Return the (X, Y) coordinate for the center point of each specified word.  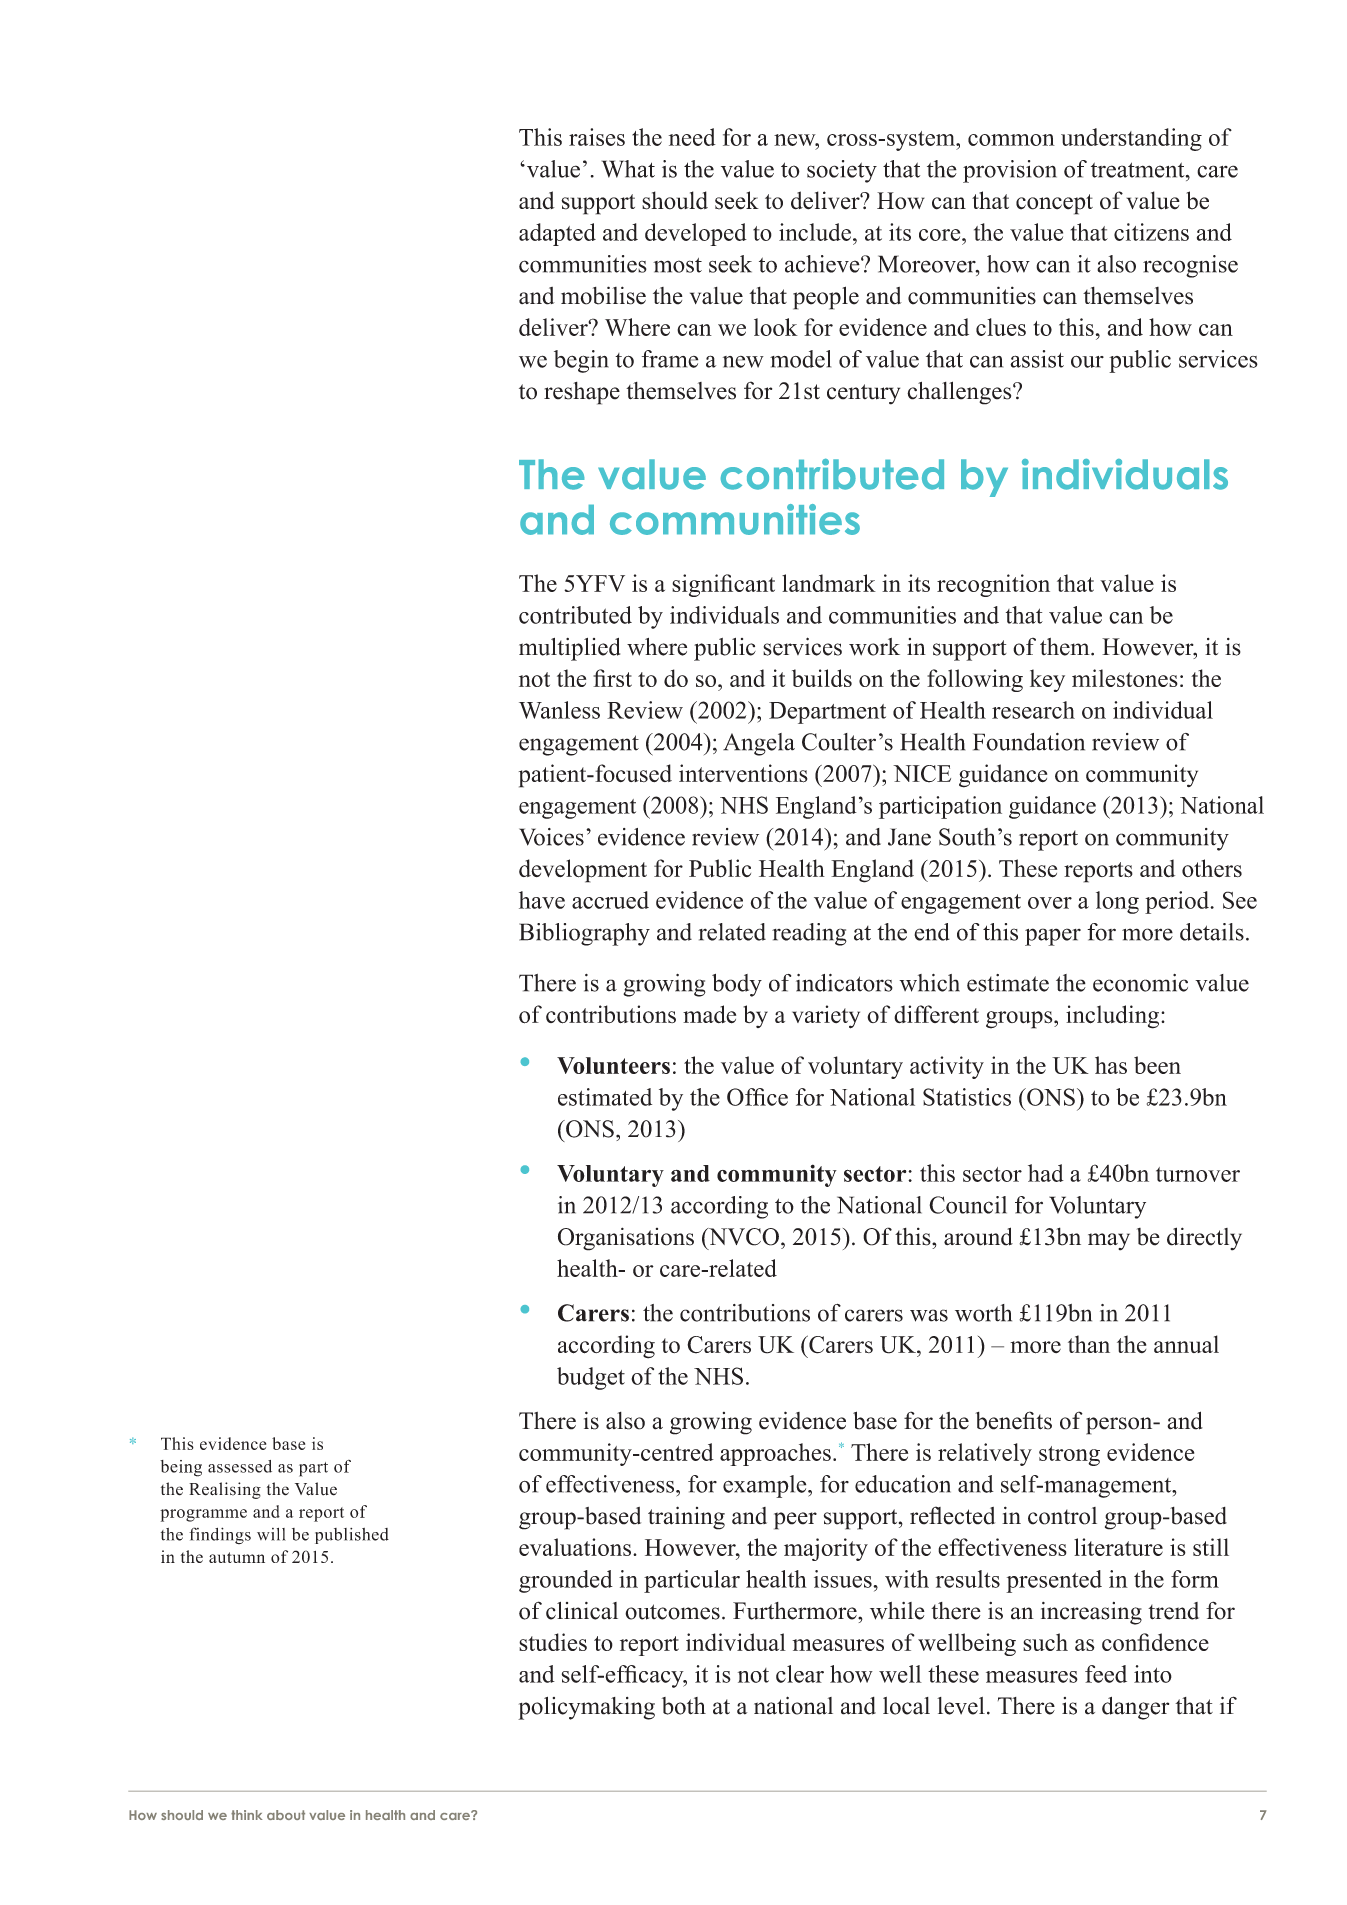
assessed (240, 1466)
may (1109, 1242)
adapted (557, 234)
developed (696, 234)
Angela (759, 744)
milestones (1125, 678)
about (286, 1815)
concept (1054, 204)
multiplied (569, 649)
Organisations (626, 1239)
